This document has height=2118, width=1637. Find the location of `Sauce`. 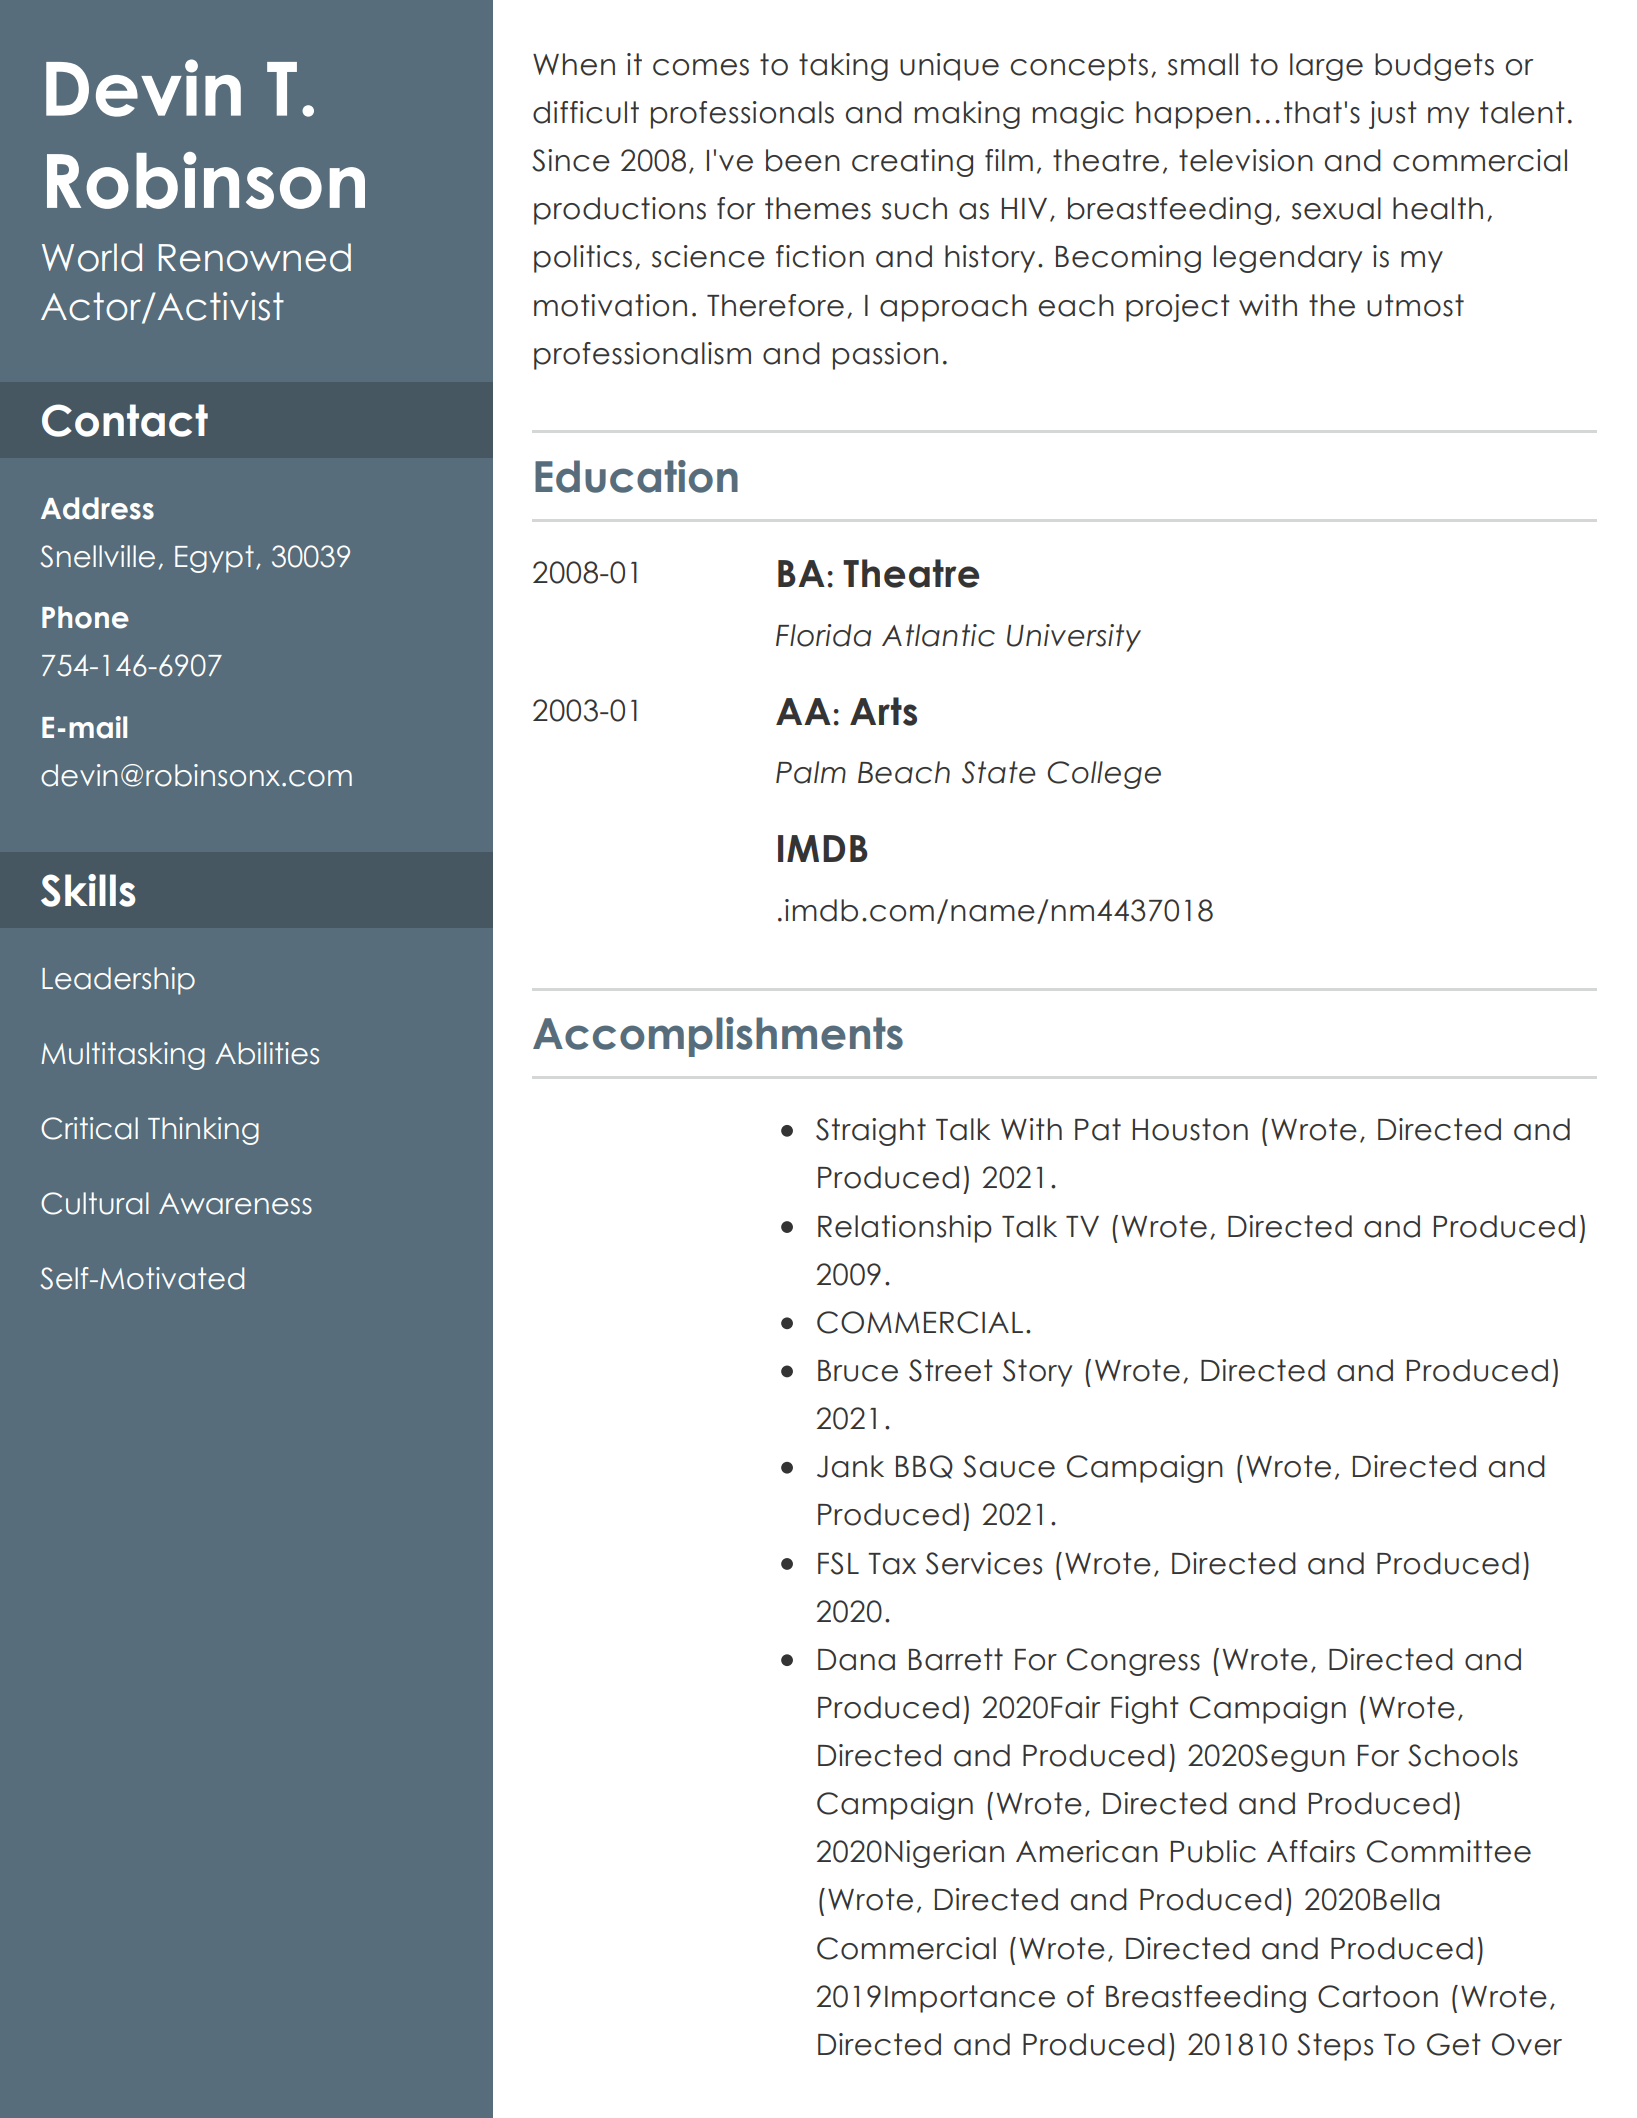

Sauce is located at coordinates (1009, 1466).
